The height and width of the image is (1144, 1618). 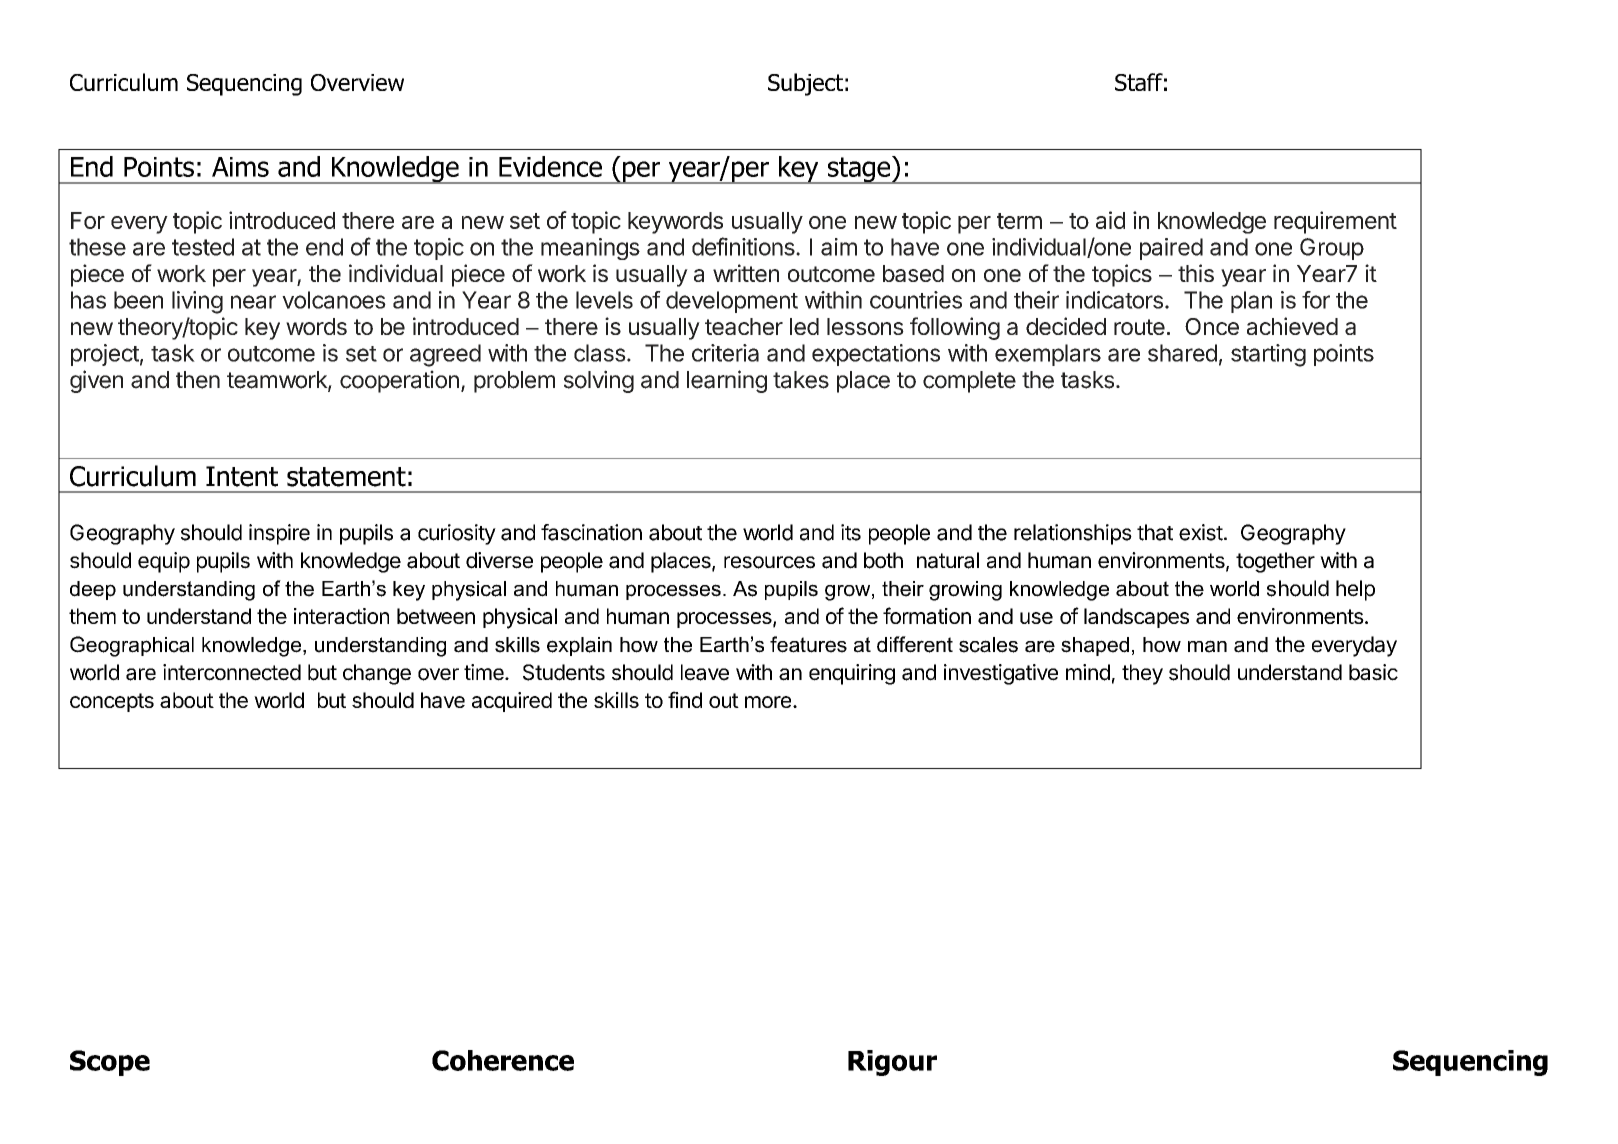 I want to click on Scope, so click(x=110, y=1063).
